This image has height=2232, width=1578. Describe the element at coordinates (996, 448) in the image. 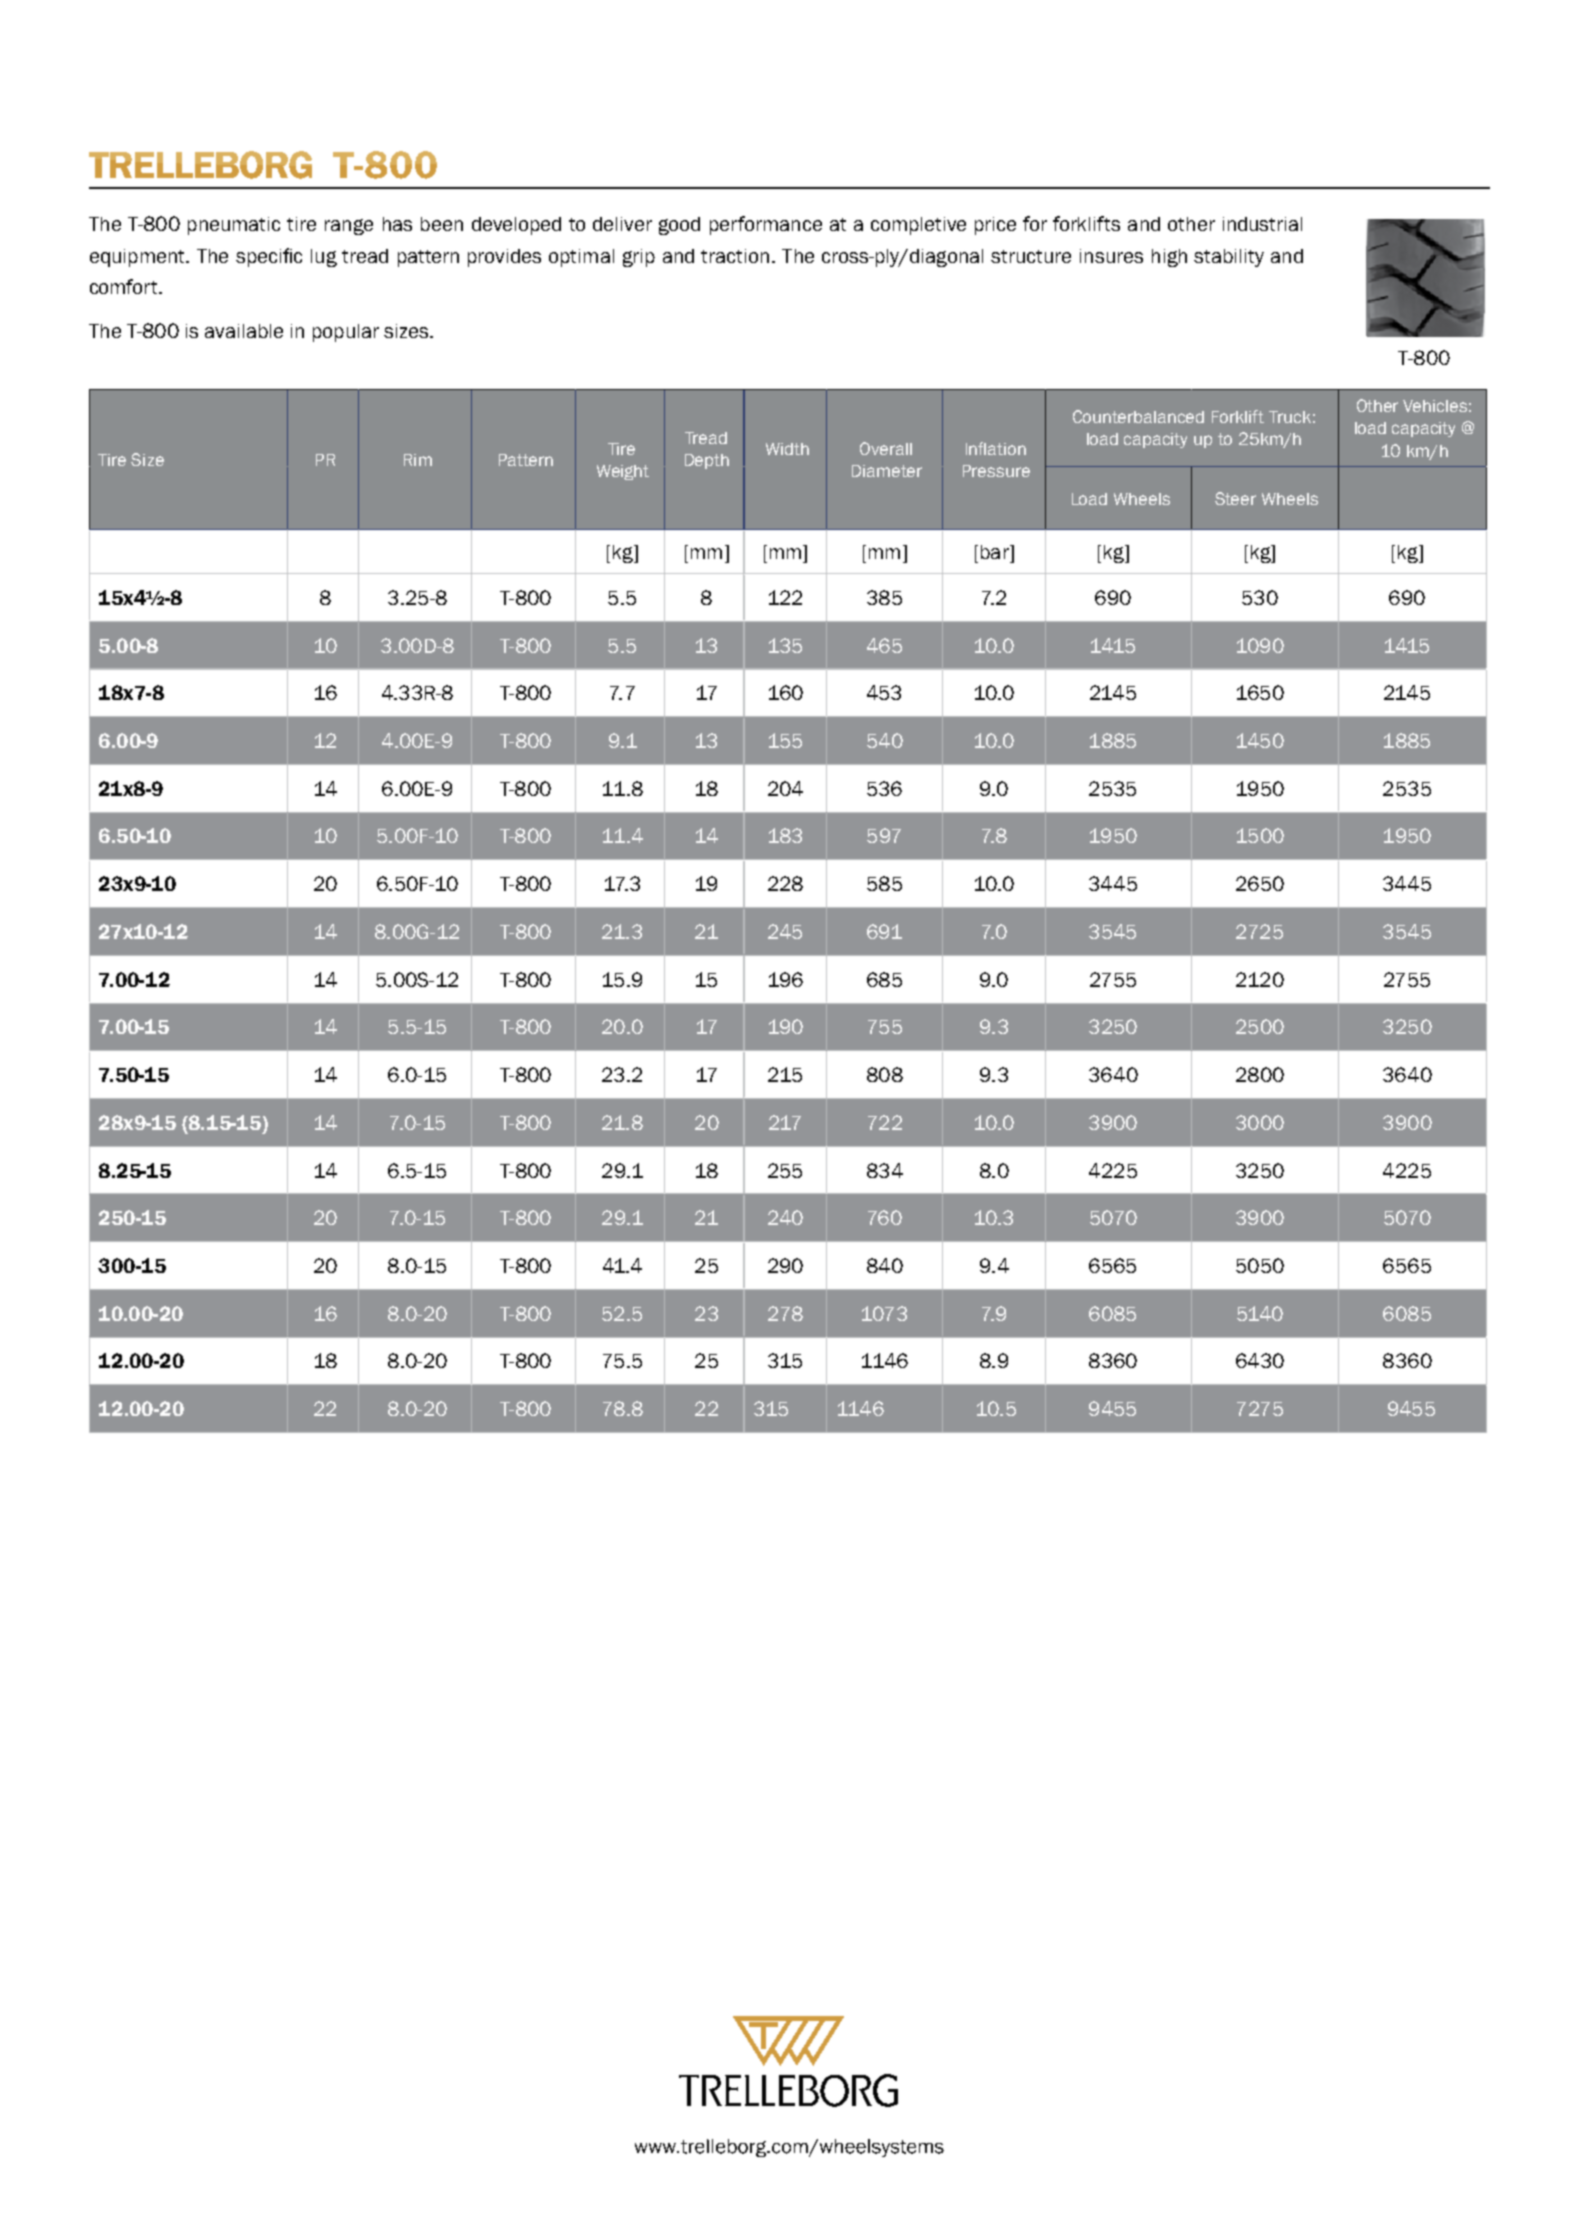

I see `Inflation` at that location.
